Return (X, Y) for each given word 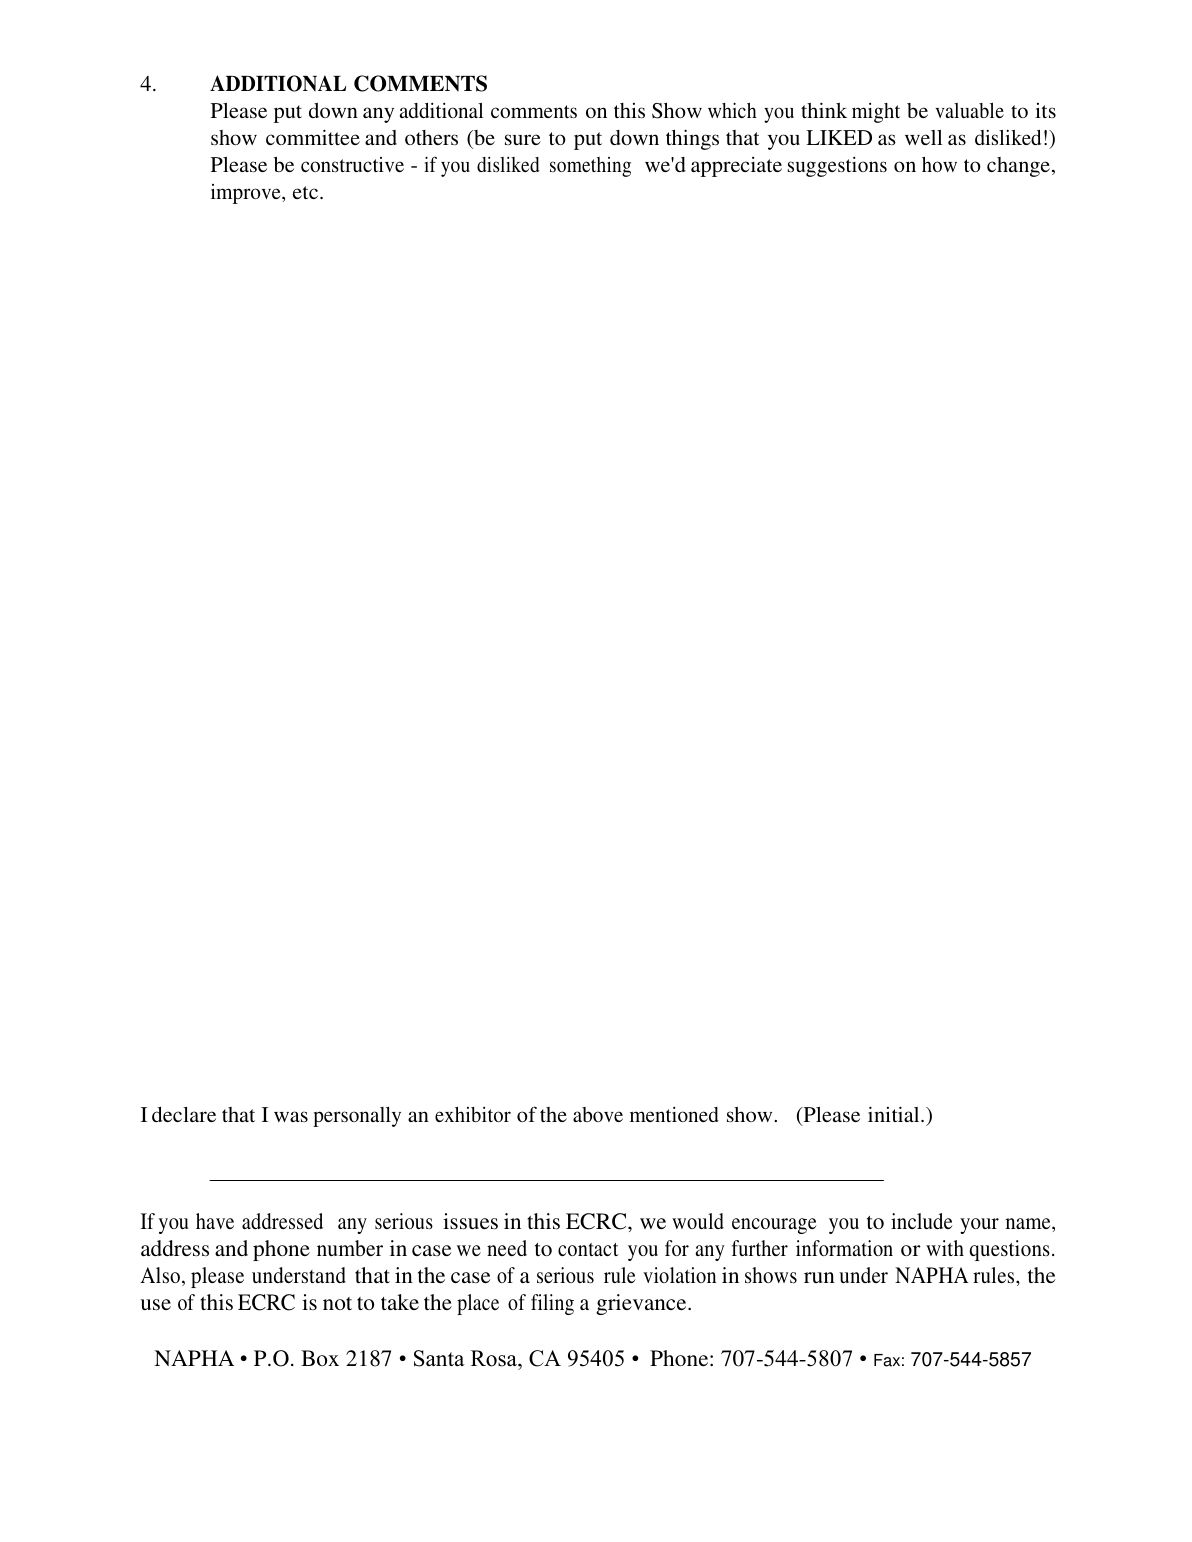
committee (313, 137)
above (598, 1114)
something (590, 167)
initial (895, 1114)
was (291, 1116)
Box (320, 1358)
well (923, 137)
